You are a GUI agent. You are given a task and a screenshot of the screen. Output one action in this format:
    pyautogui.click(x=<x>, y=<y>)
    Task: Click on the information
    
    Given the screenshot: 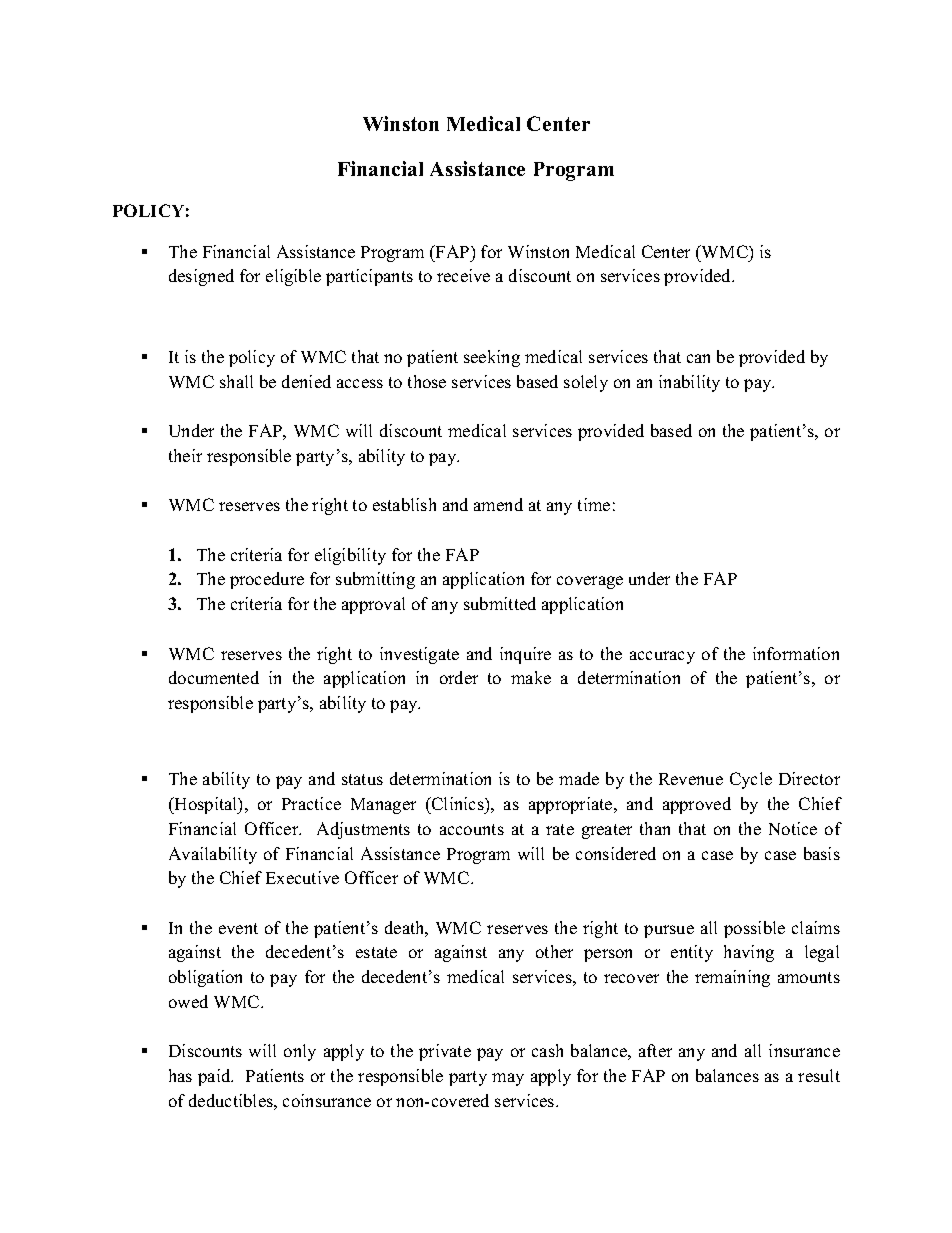 What is the action you would take?
    pyautogui.click(x=796, y=653)
